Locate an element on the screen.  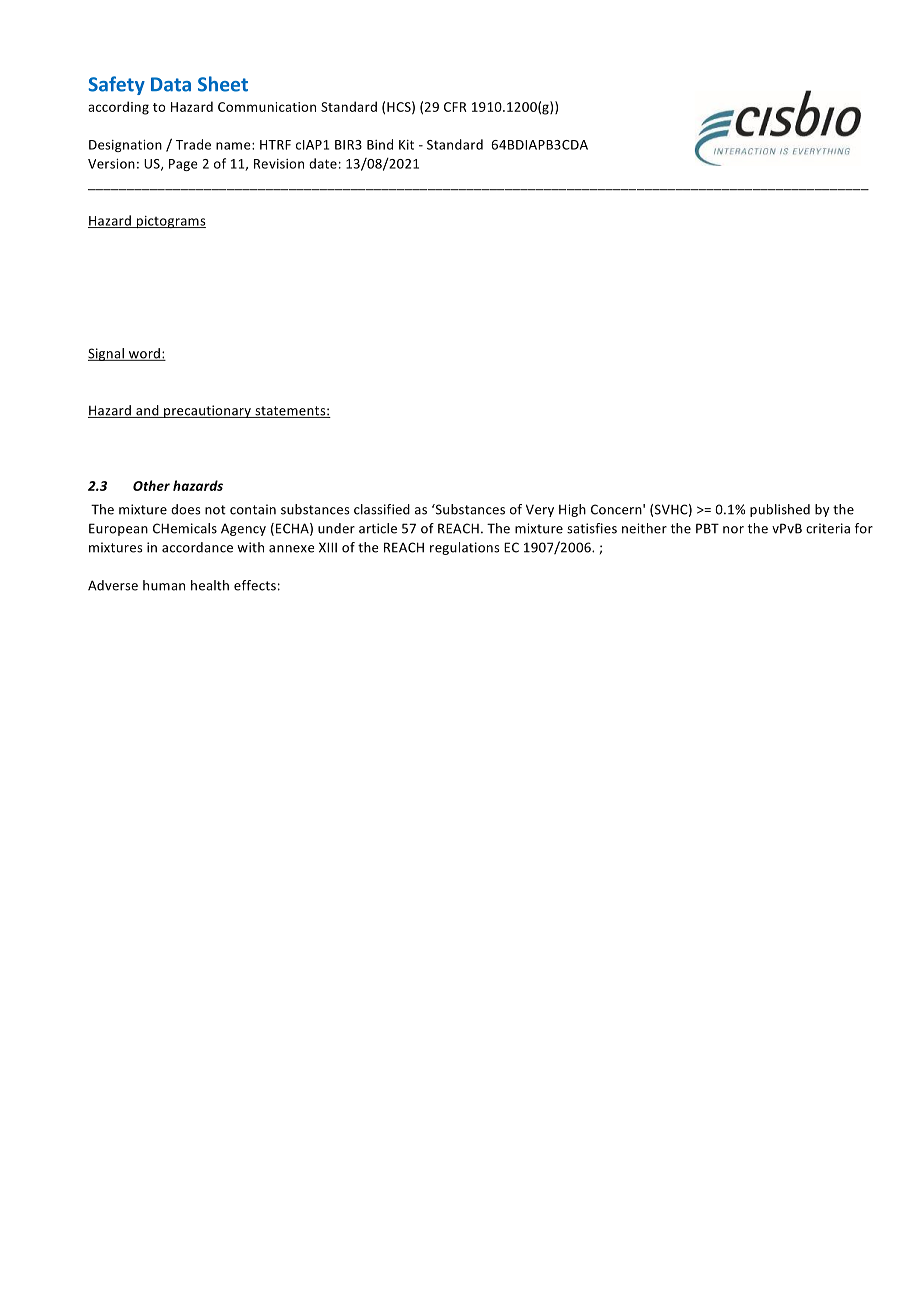
Kit is located at coordinates (406, 145).
